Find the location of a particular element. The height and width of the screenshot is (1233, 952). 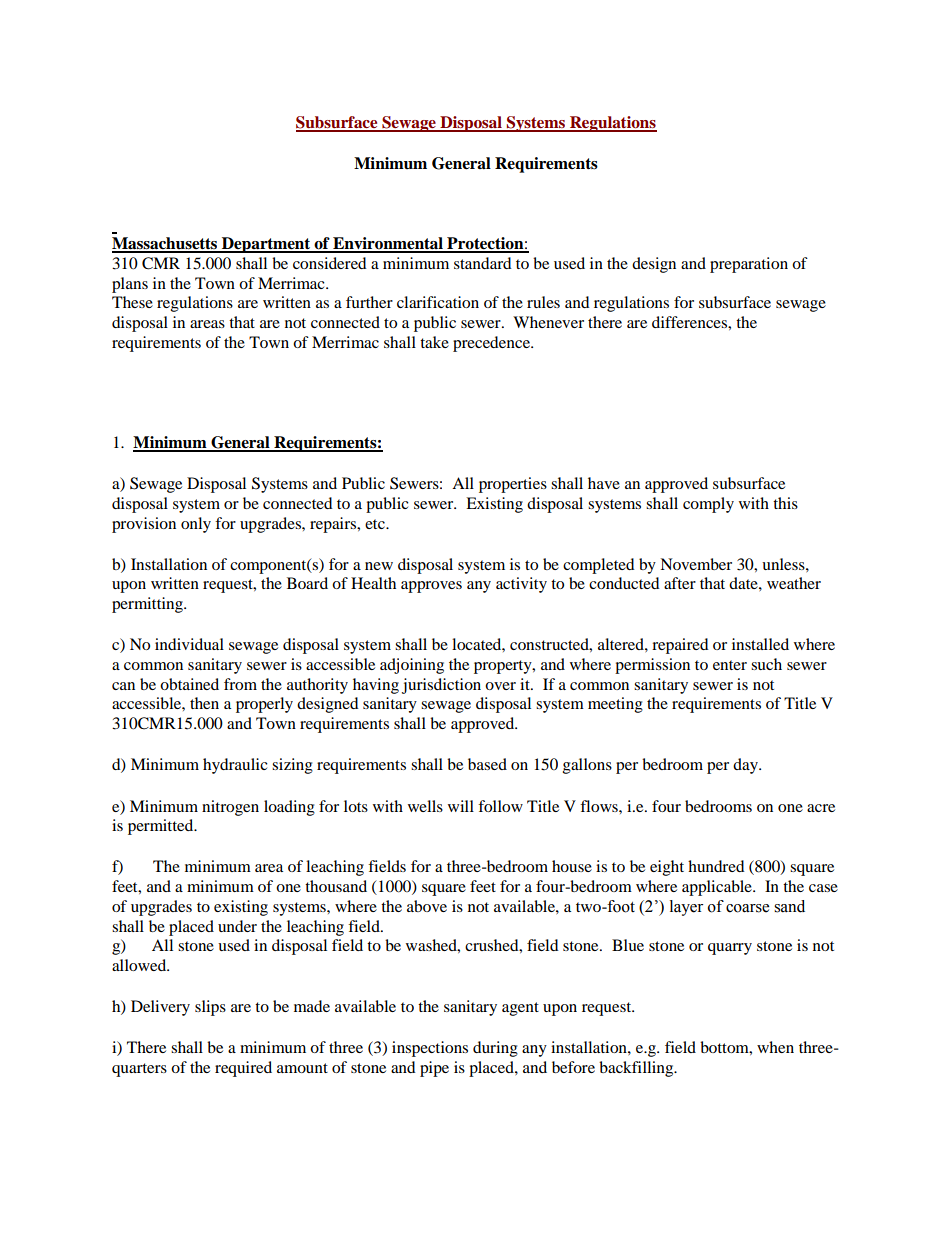

Department is located at coordinates (266, 245).
